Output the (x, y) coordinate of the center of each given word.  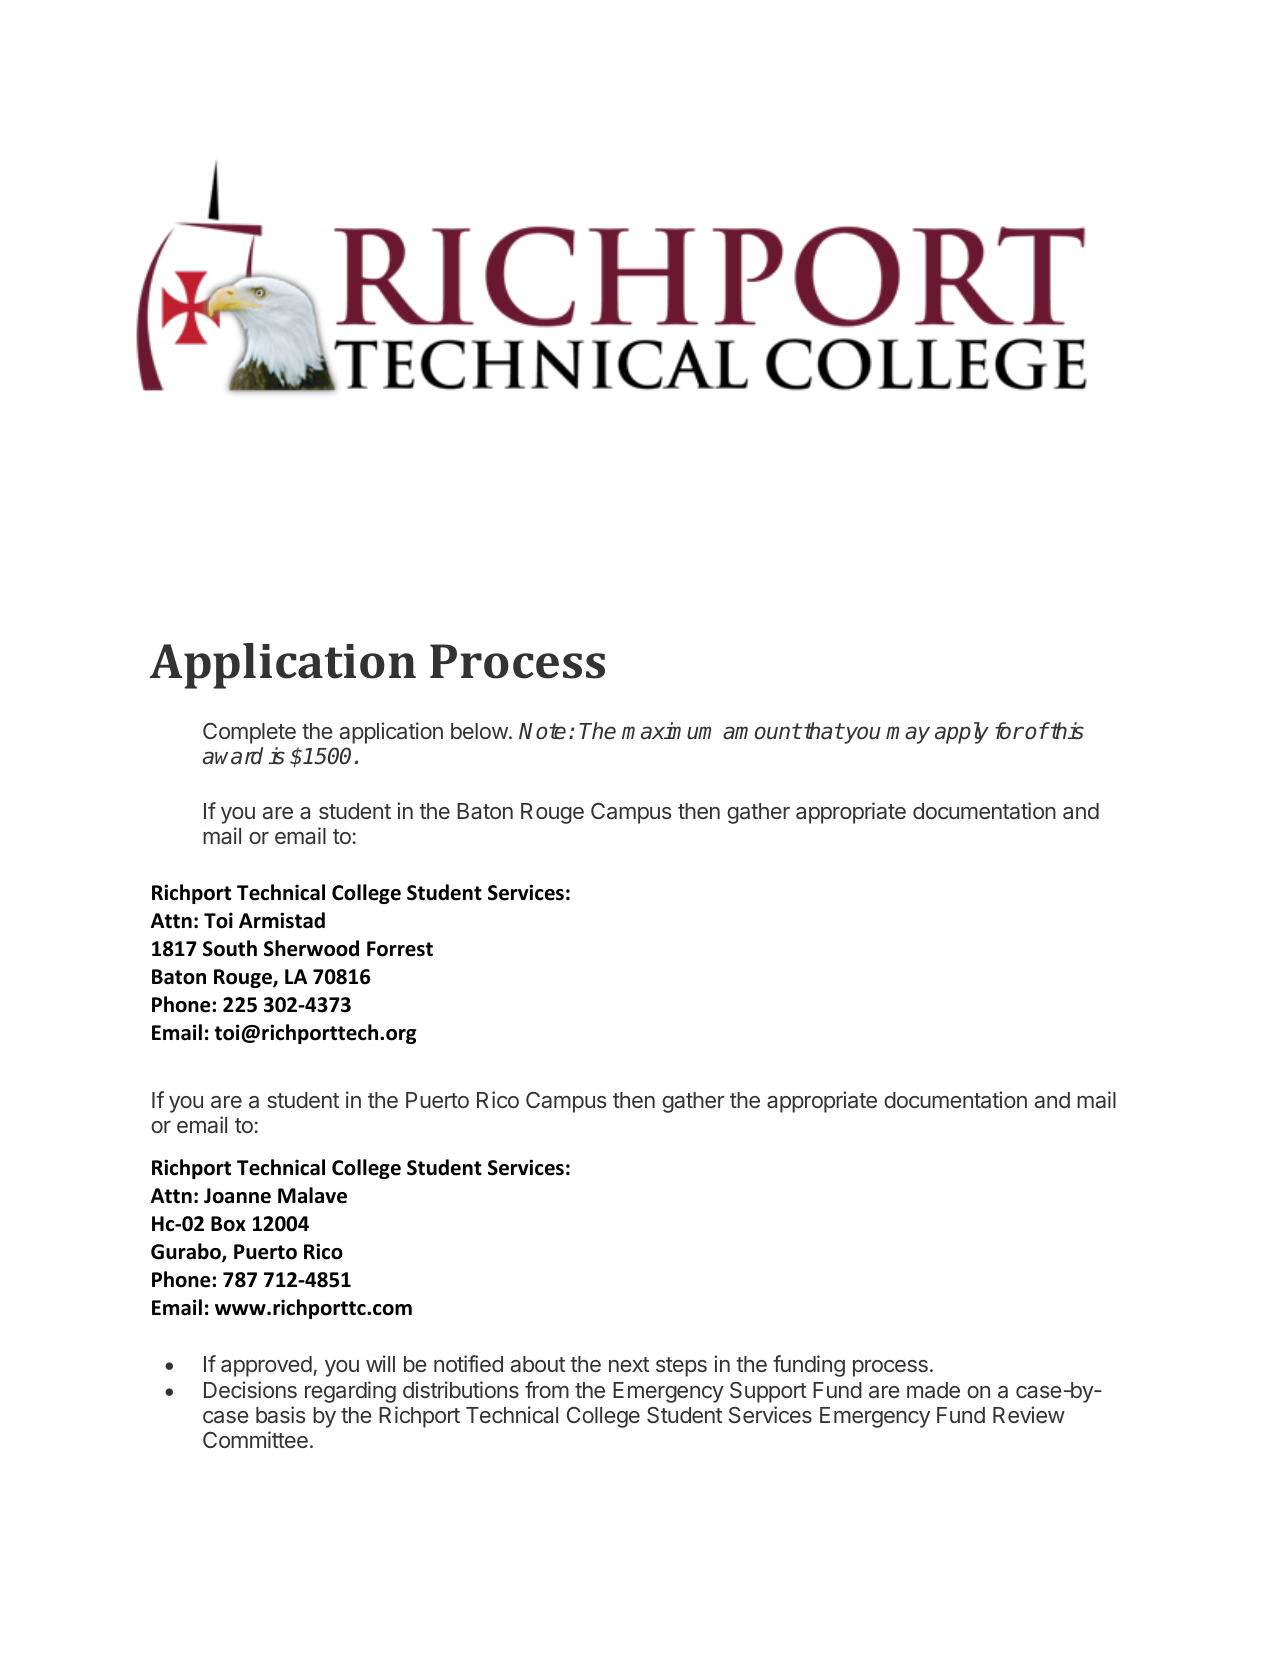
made (933, 1390)
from (547, 1389)
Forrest (400, 949)
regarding (350, 1392)
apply (962, 733)
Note (542, 731)
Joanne (237, 1196)
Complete (249, 733)
